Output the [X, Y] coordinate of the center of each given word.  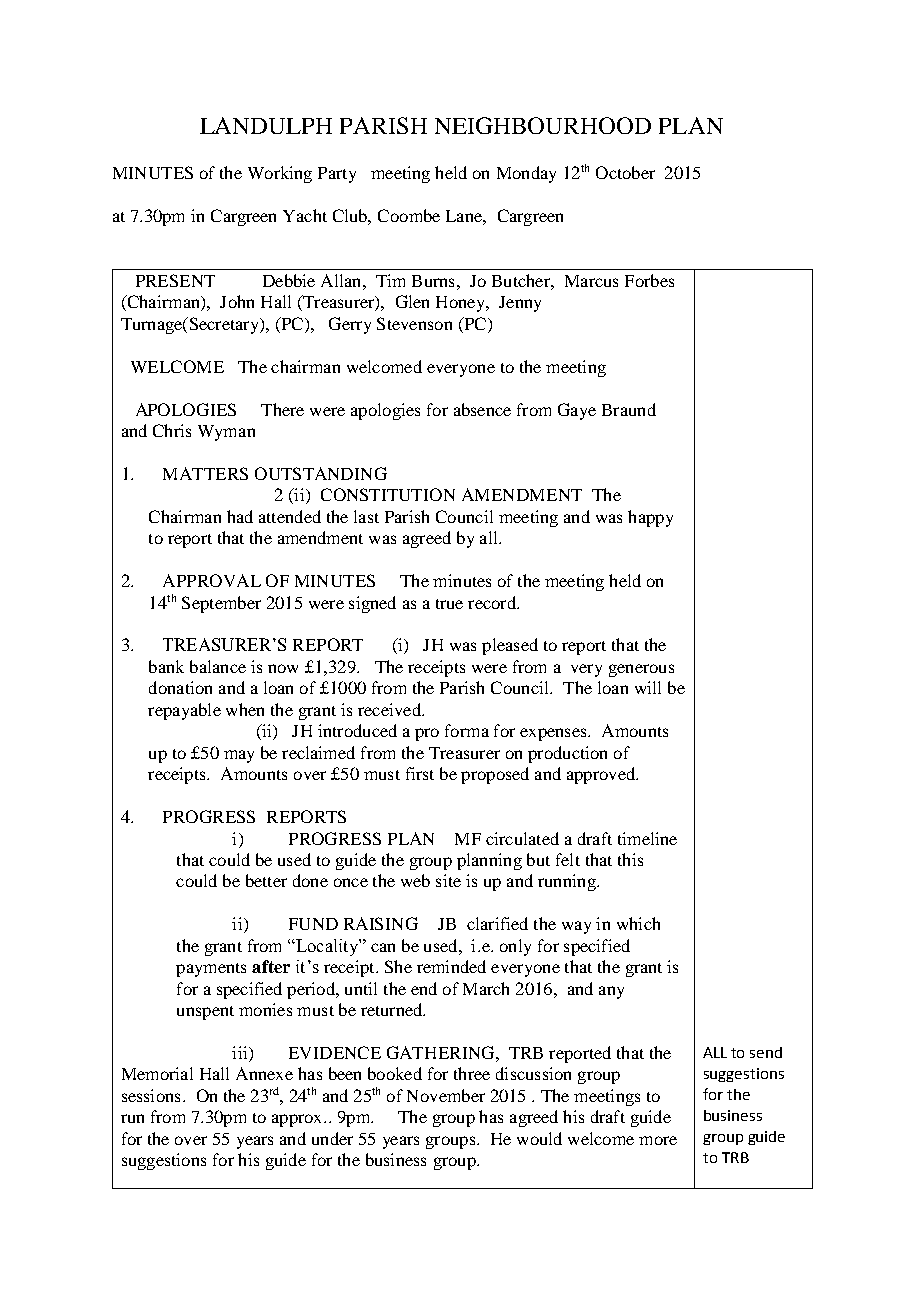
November [446, 1095]
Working [280, 174]
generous [641, 670]
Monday [526, 174]
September [221, 604]
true [449, 604]
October [625, 172]
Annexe [264, 1073]
